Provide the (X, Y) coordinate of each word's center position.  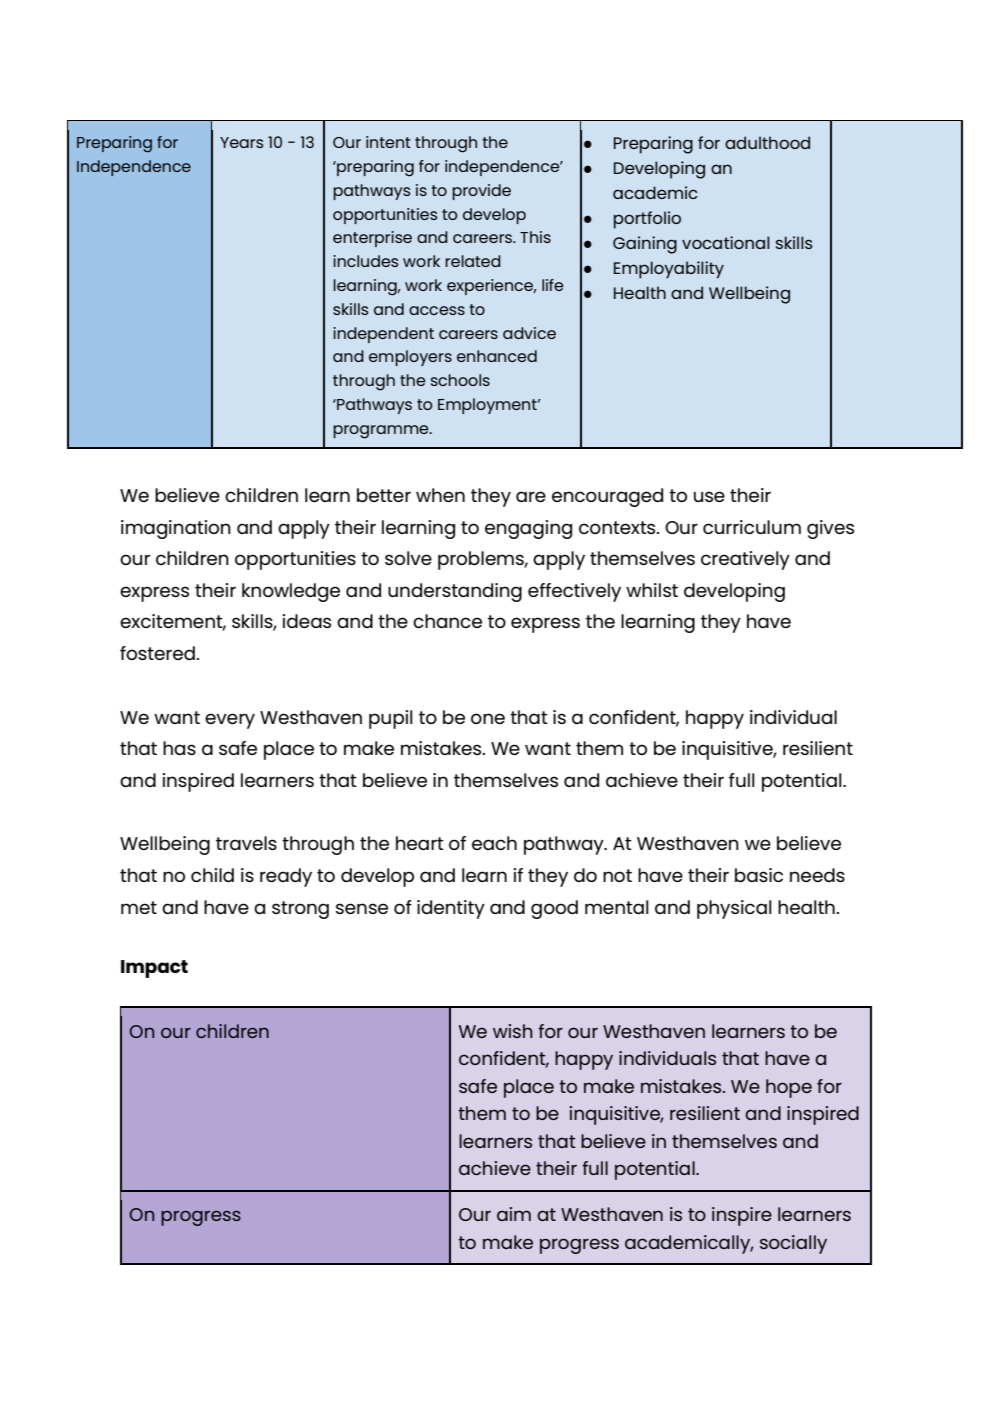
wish (513, 1031)
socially (793, 1244)
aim (514, 1214)
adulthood (767, 142)
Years (241, 142)
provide (481, 192)
